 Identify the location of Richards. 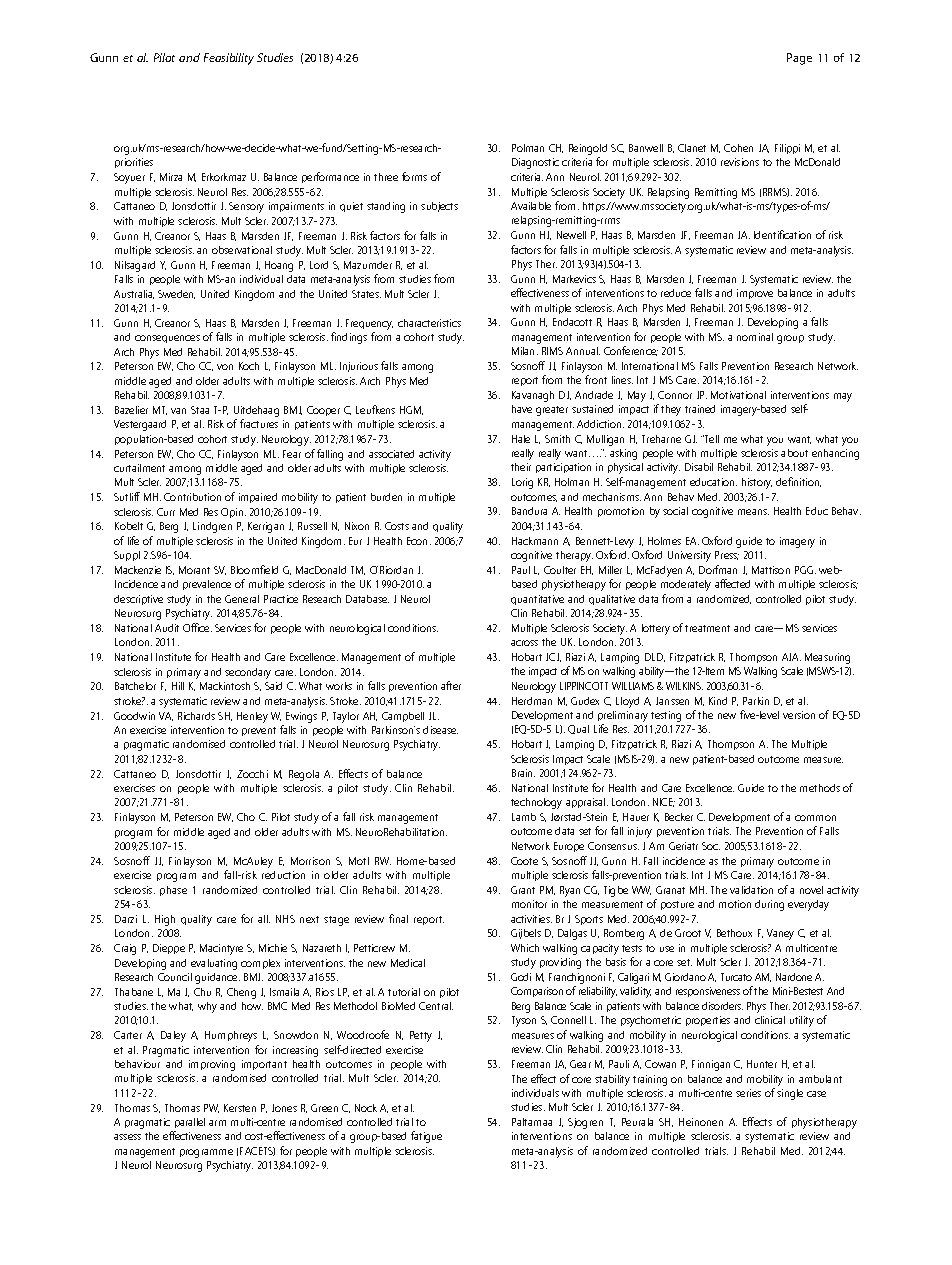
(196, 716).
